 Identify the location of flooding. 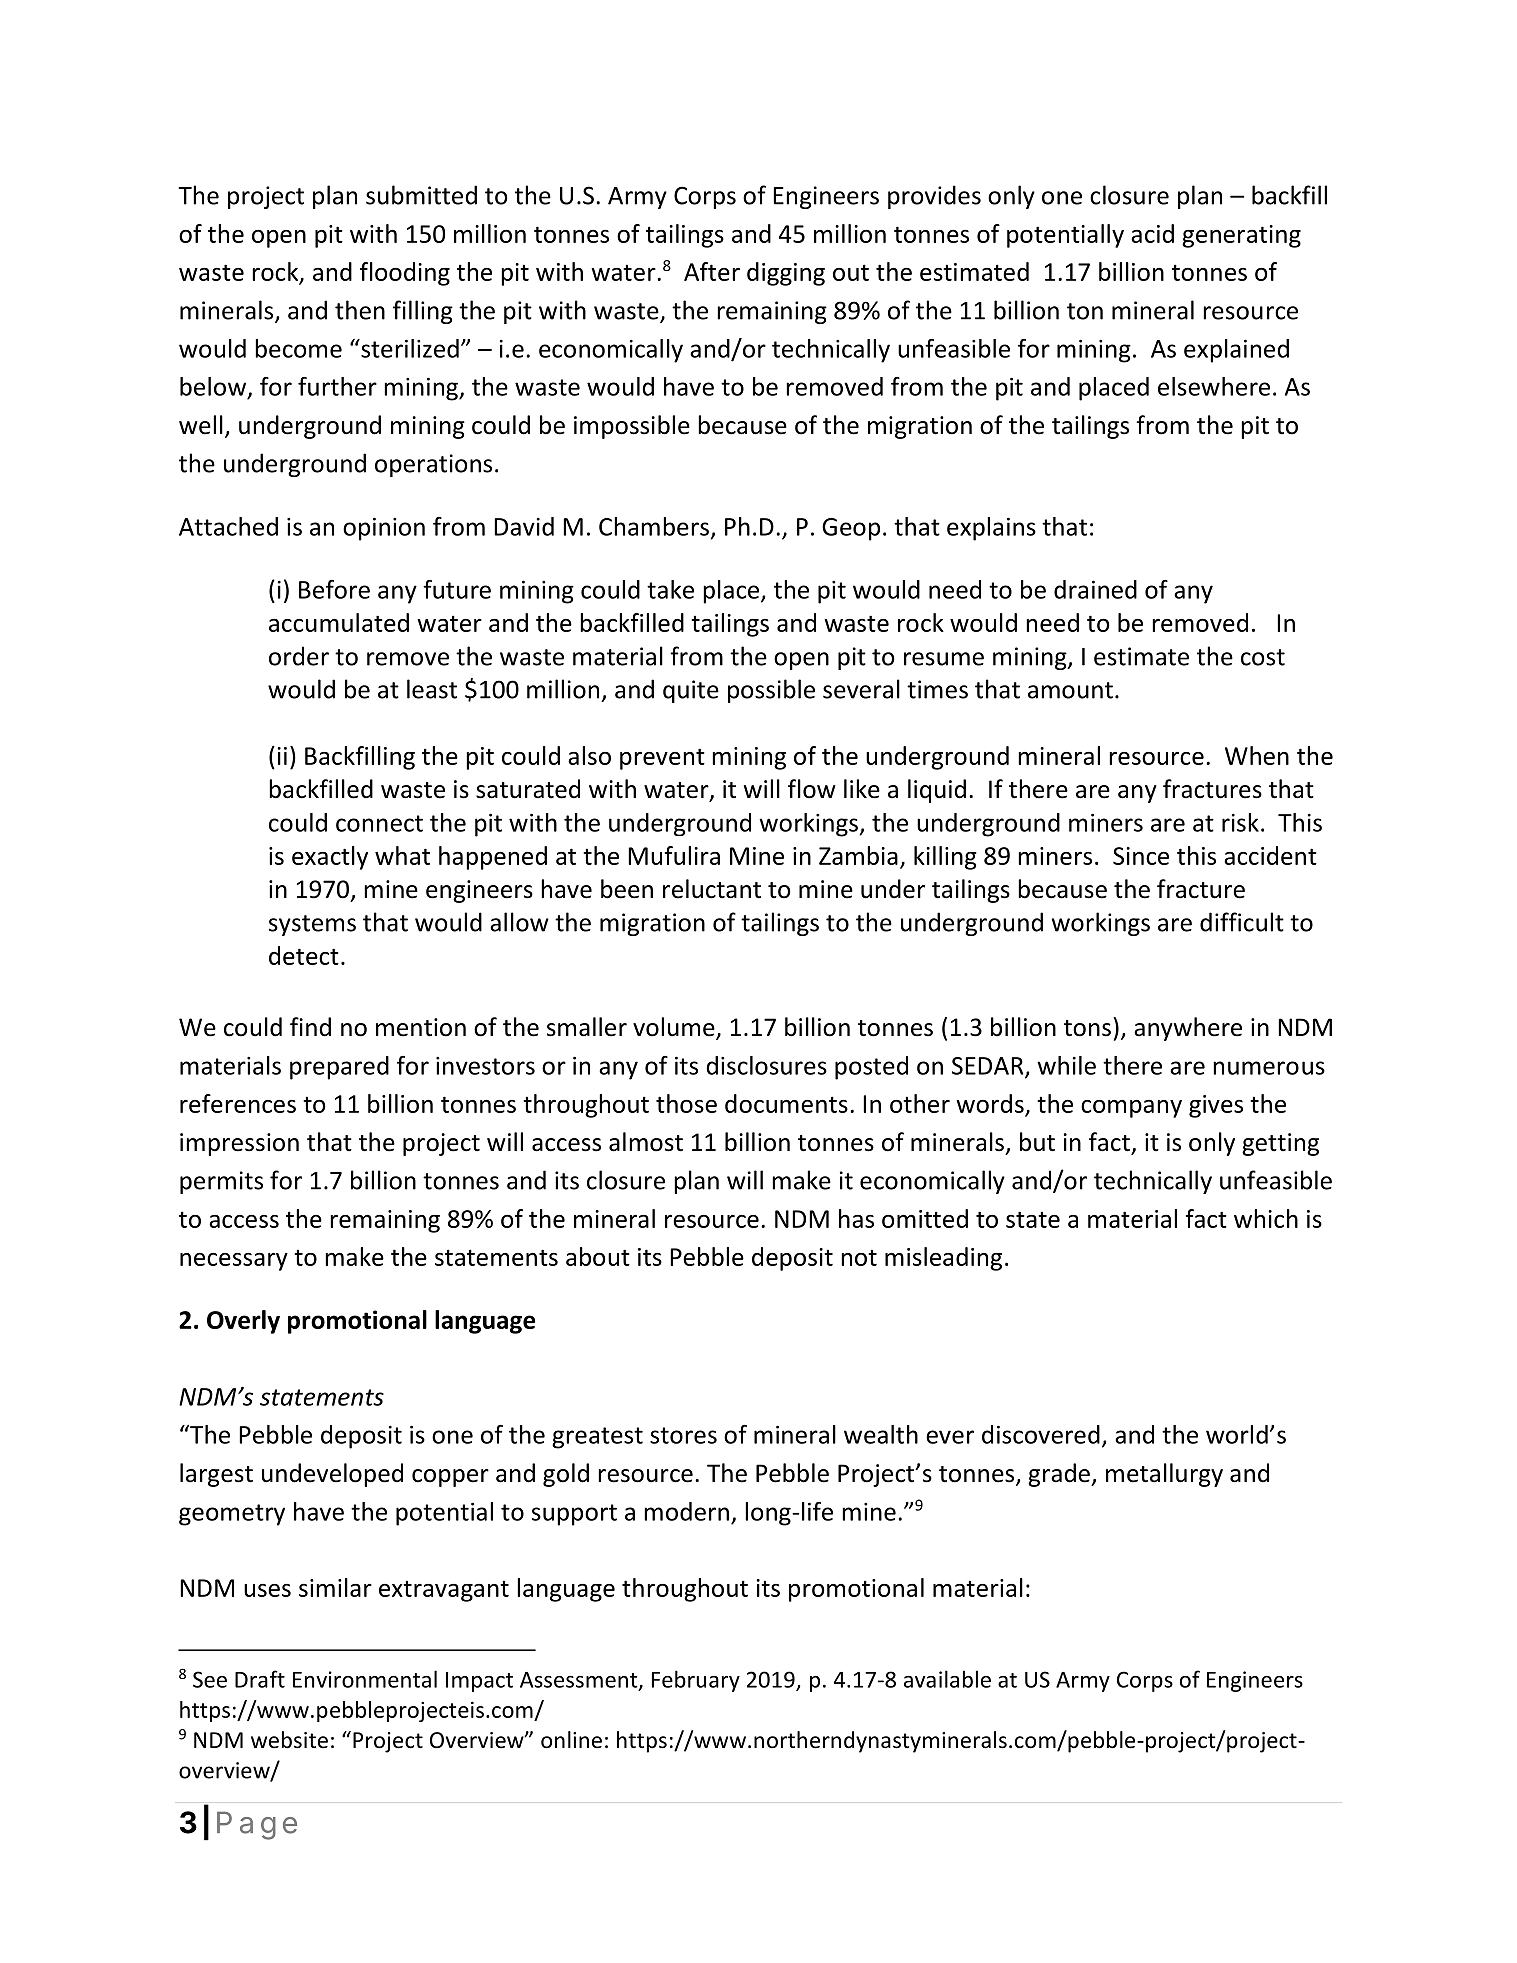
(405, 274).
